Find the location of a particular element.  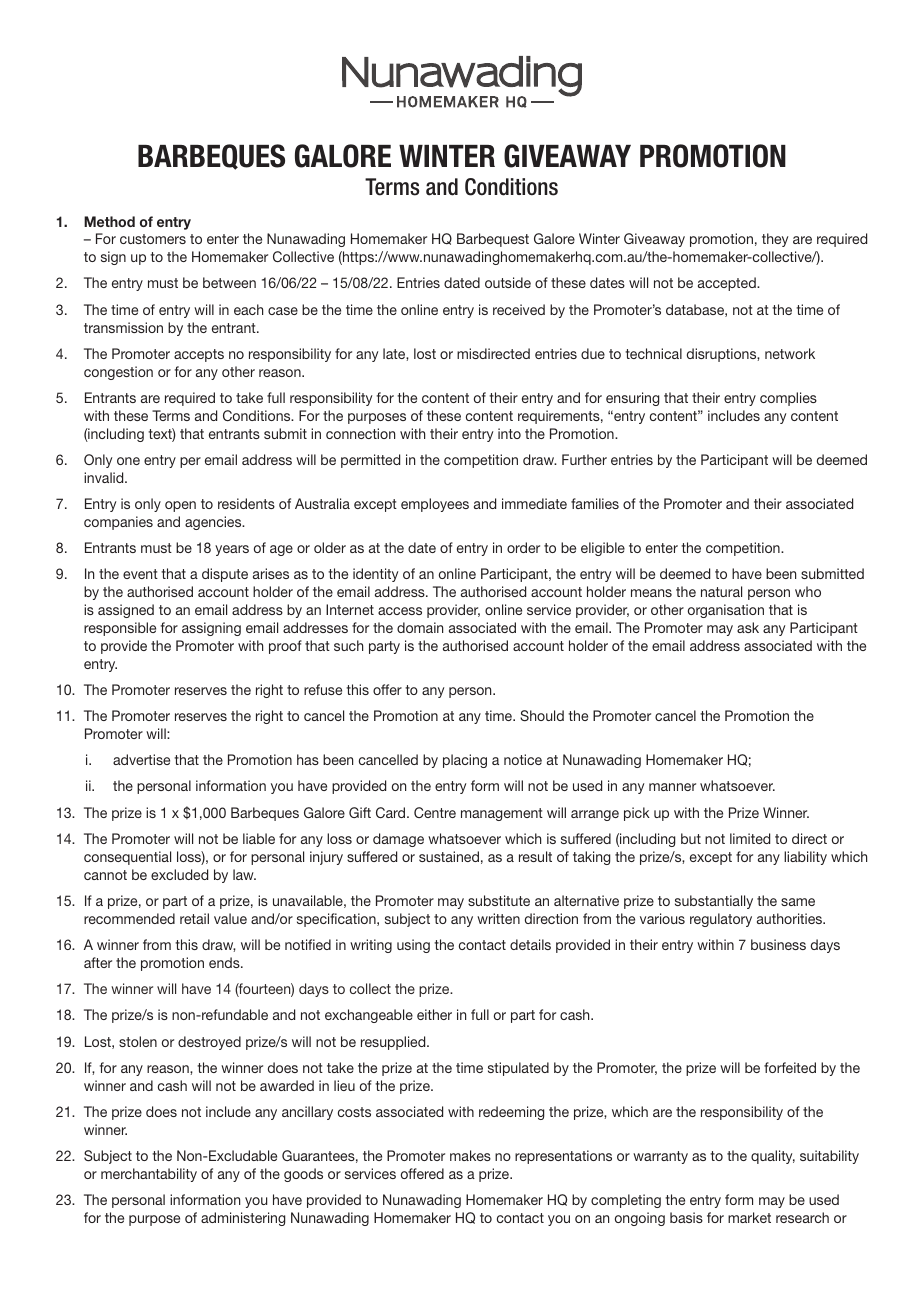

ends is located at coordinates (225, 962).
